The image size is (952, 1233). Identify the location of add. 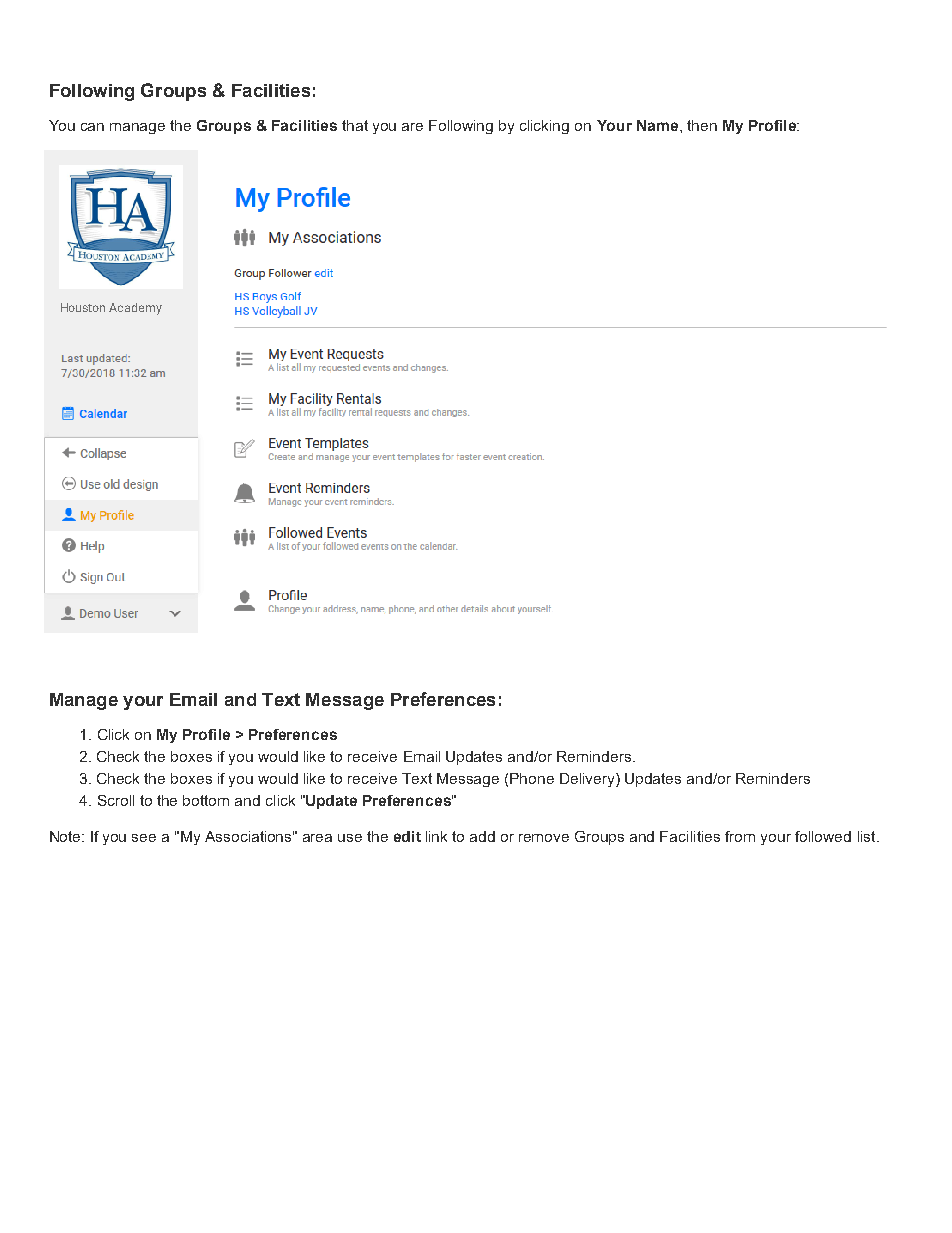
(482, 836).
